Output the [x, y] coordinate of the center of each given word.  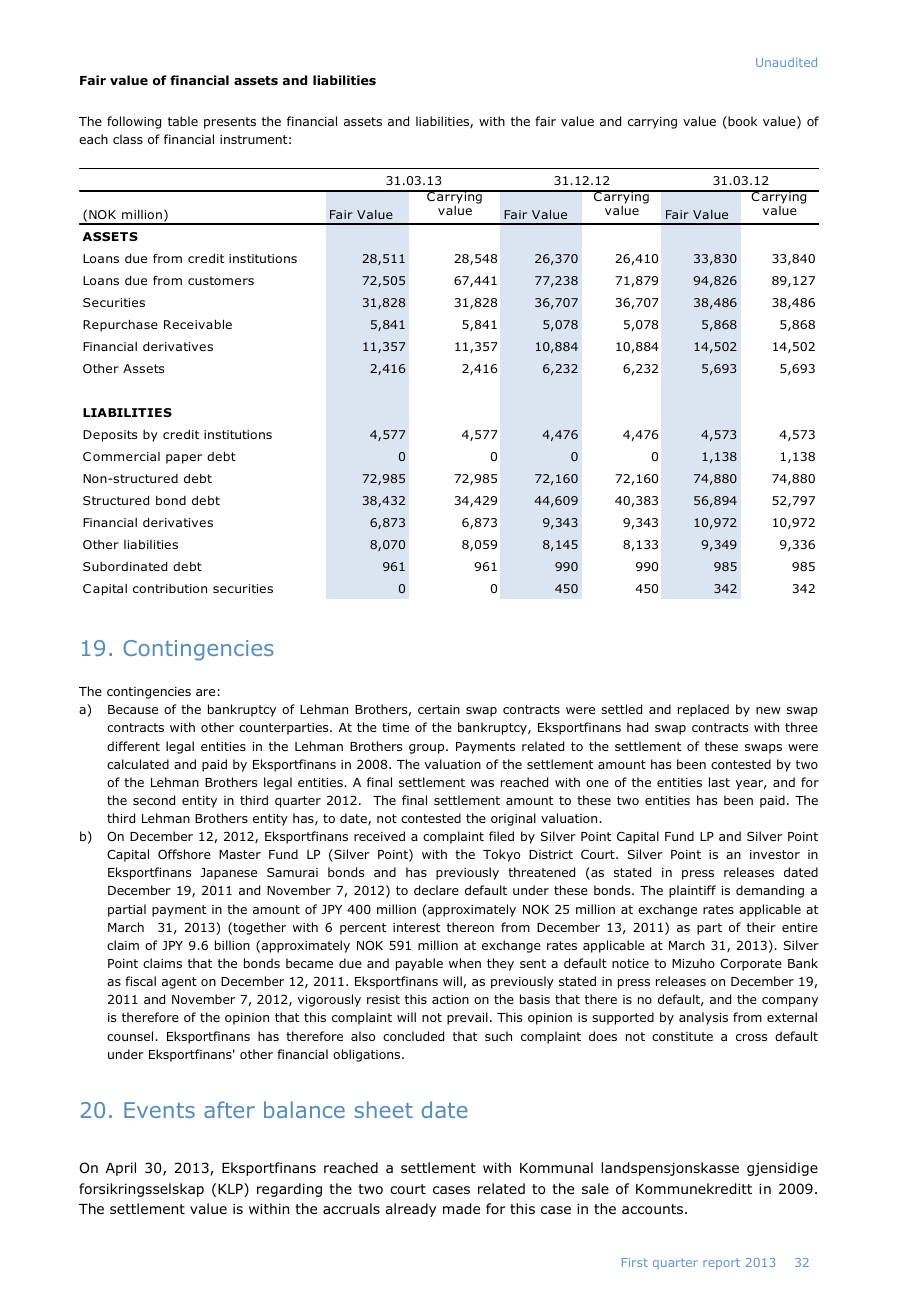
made [461, 1209]
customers [221, 280]
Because [133, 709]
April [121, 1169]
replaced [703, 710]
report [721, 1263]
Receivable [198, 324]
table [183, 121]
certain [439, 709]
